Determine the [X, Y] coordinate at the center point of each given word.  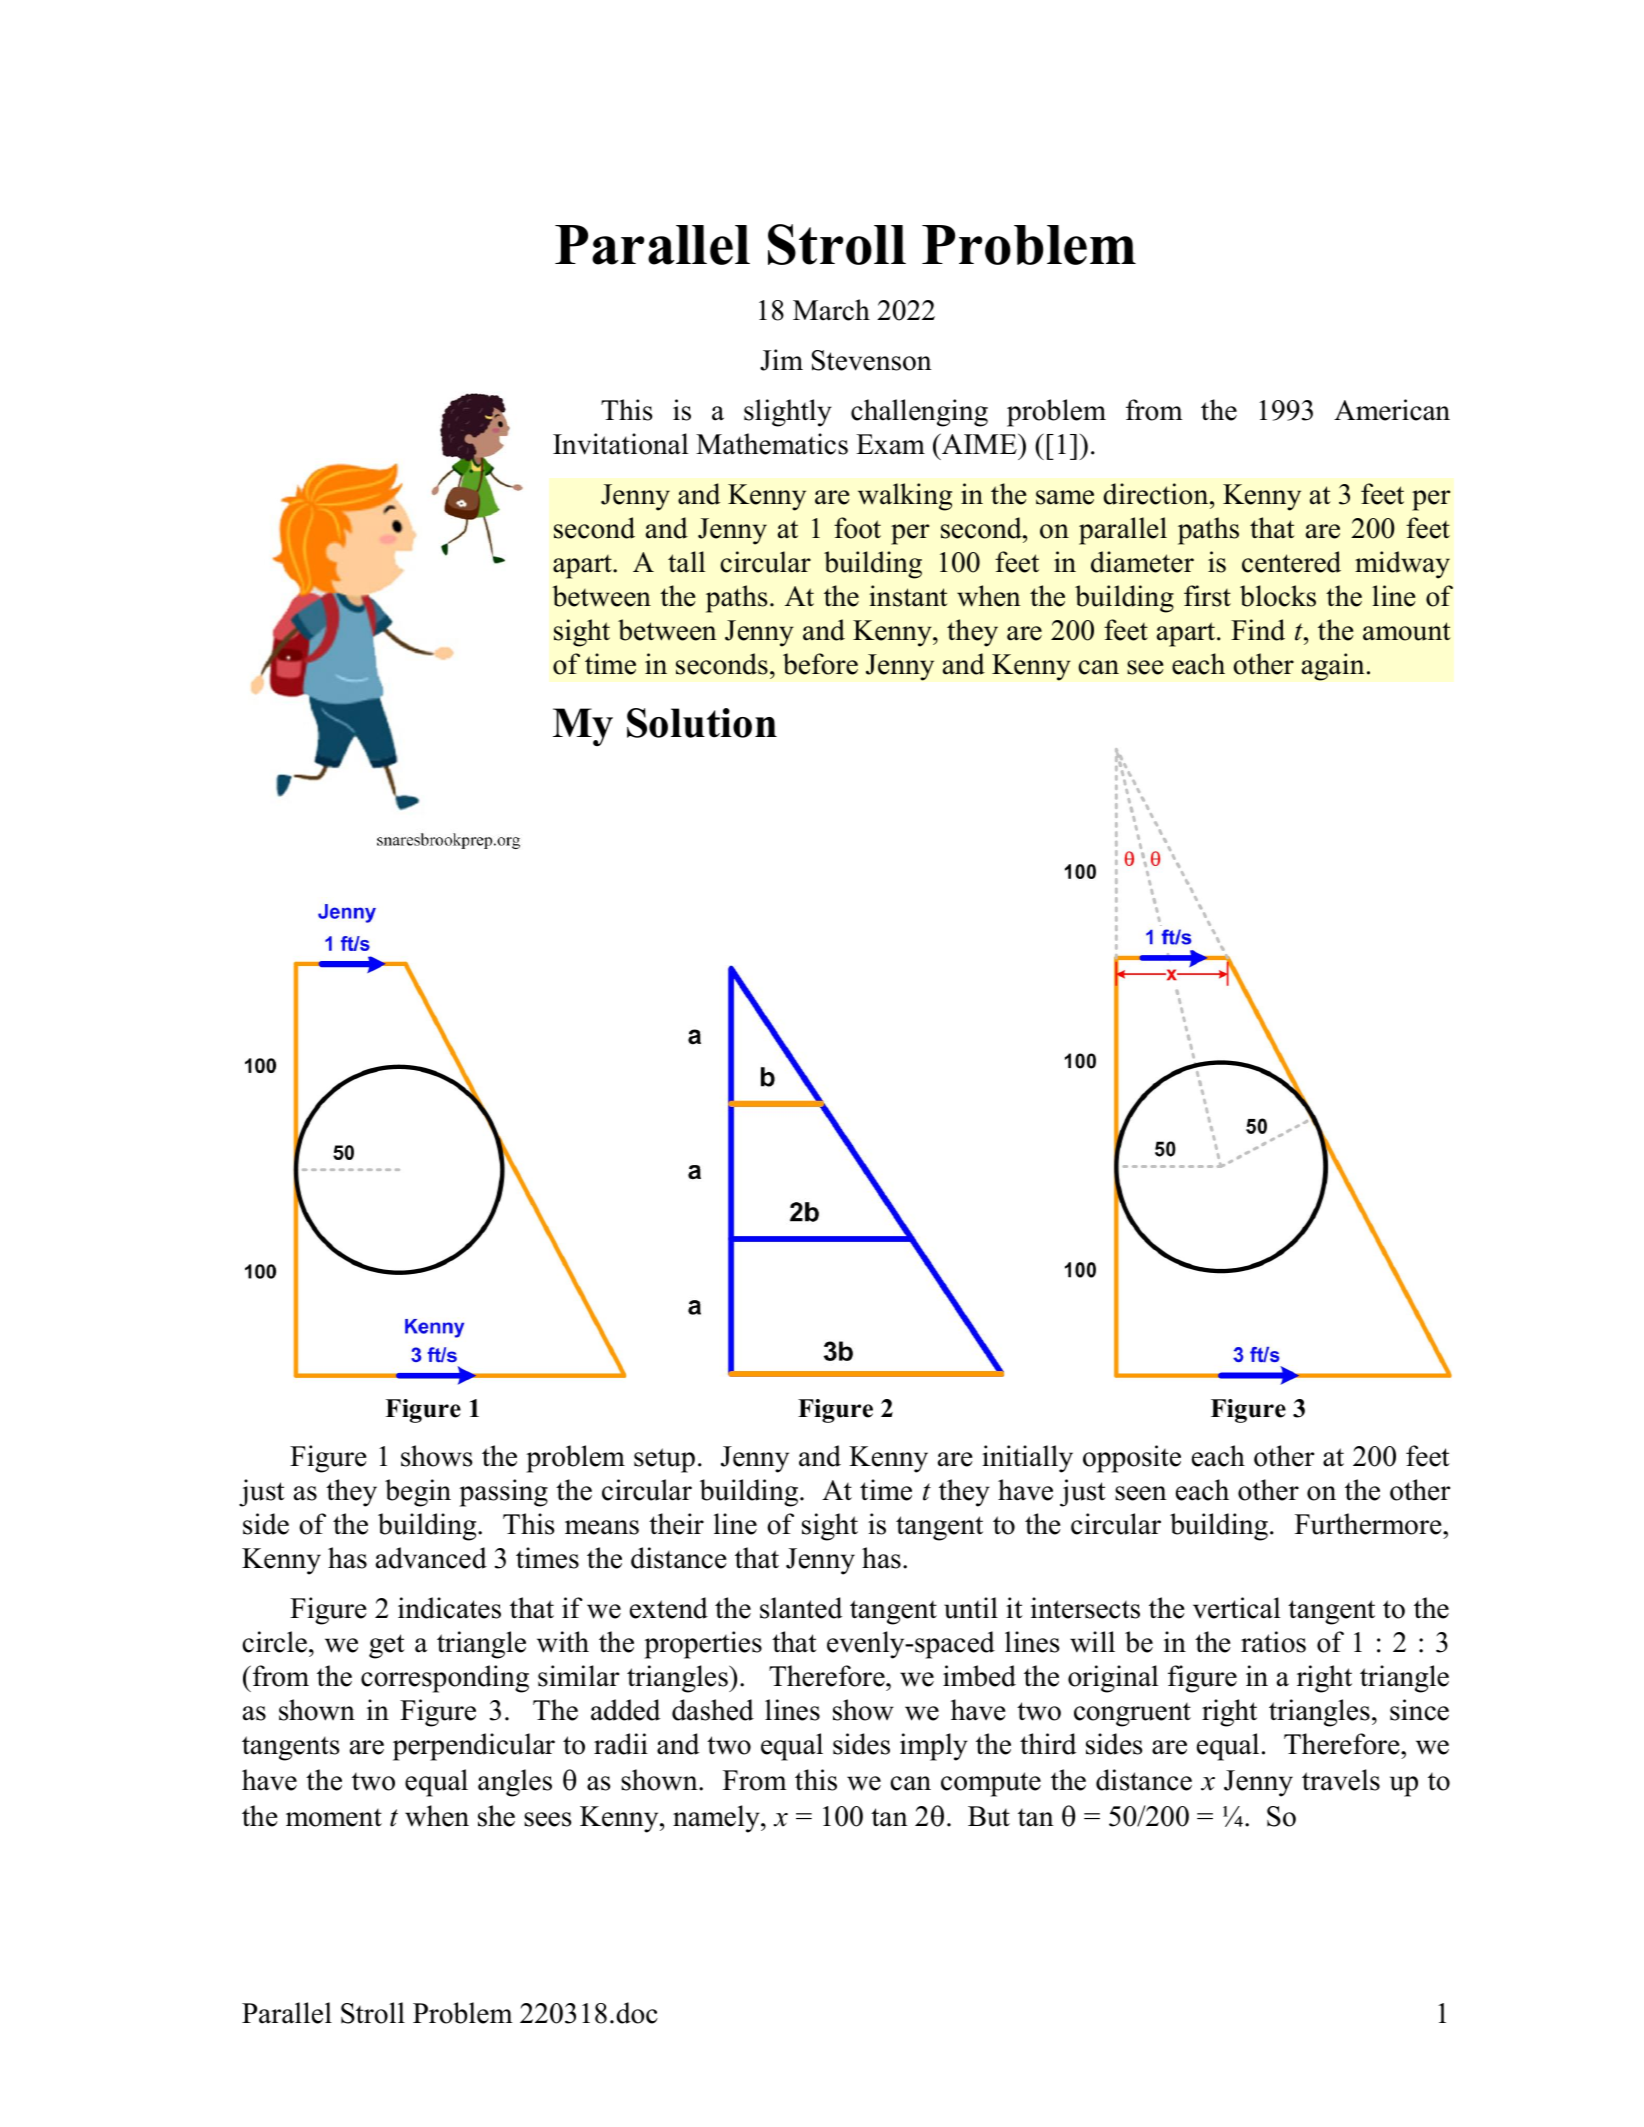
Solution [702, 723]
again [1333, 667]
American [1392, 410]
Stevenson [872, 360]
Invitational [621, 444]
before [820, 664]
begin [418, 1493]
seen [1141, 1493]
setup [664, 1460]
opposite [1132, 1459]
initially [1027, 1459]
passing [503, 1493]
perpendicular [474, 1747]
